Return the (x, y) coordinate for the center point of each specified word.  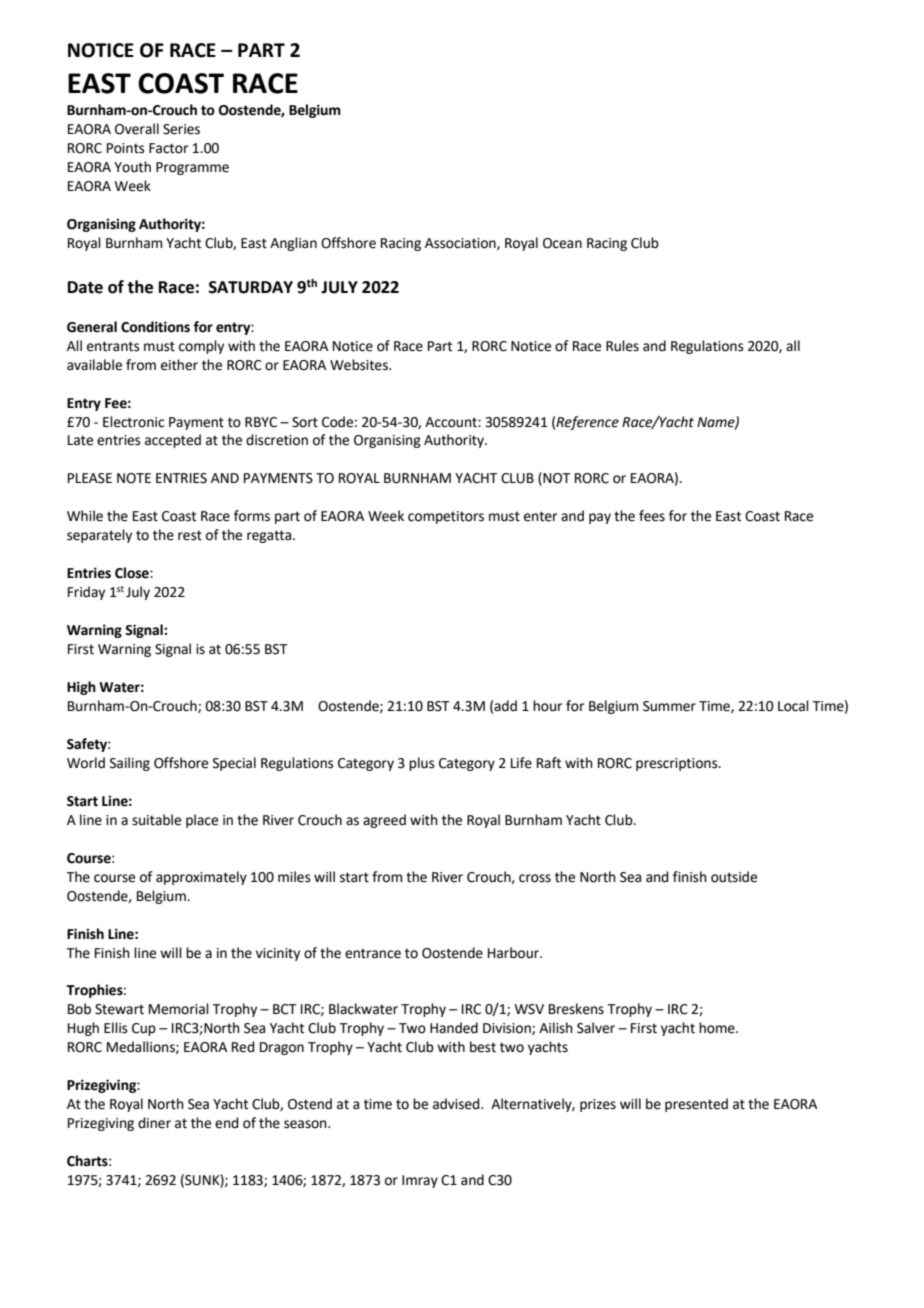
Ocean (562, 243)
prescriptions (678, 764)
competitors (446, 517)
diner (154, 1123)
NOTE (134, 478)
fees (652, 516)
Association (461, 244)
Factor (168, 148)
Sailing (130, 764)
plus (422, 764)
